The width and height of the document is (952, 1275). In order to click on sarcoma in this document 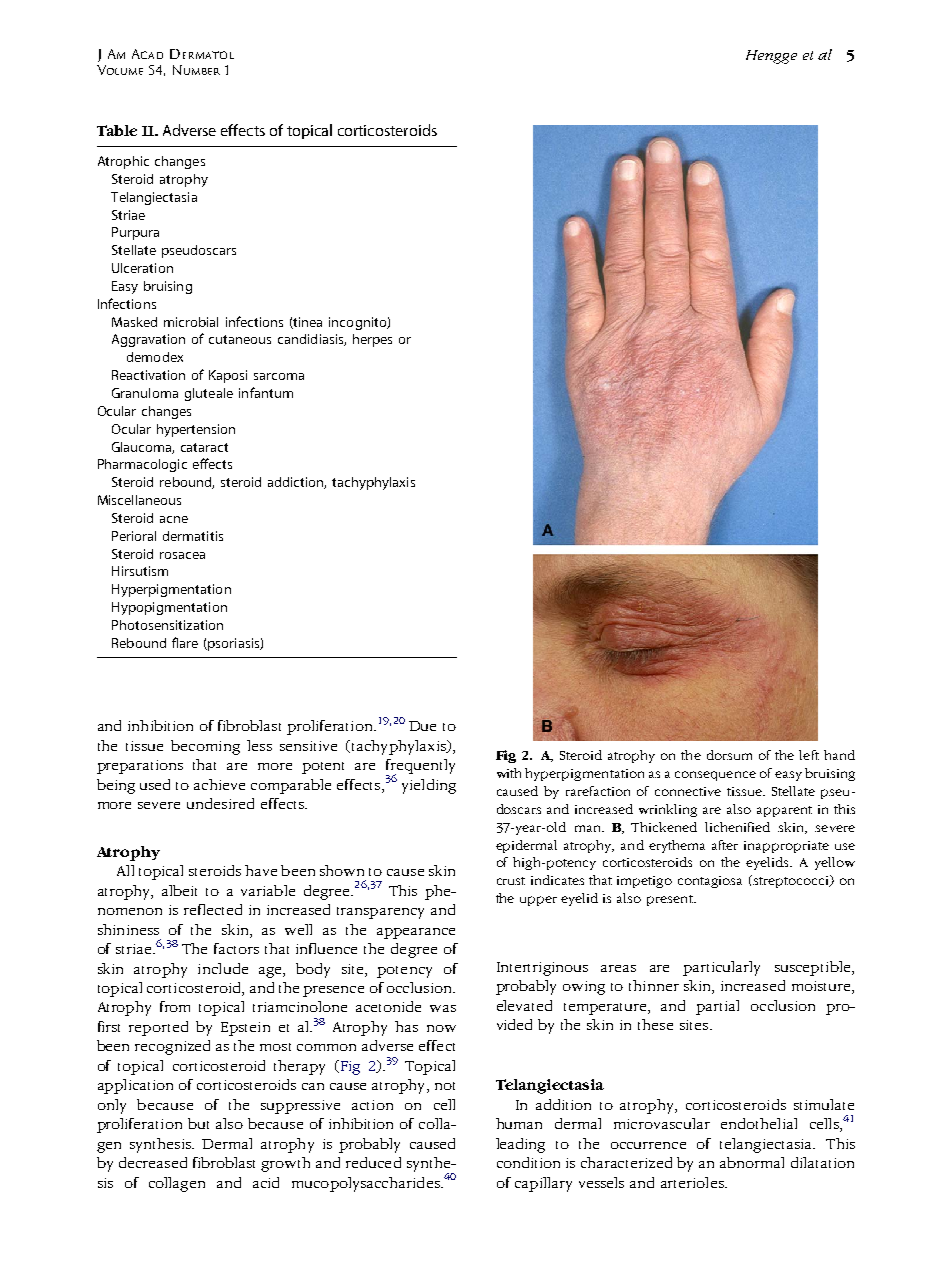, I will do `click(279, 376)`.
